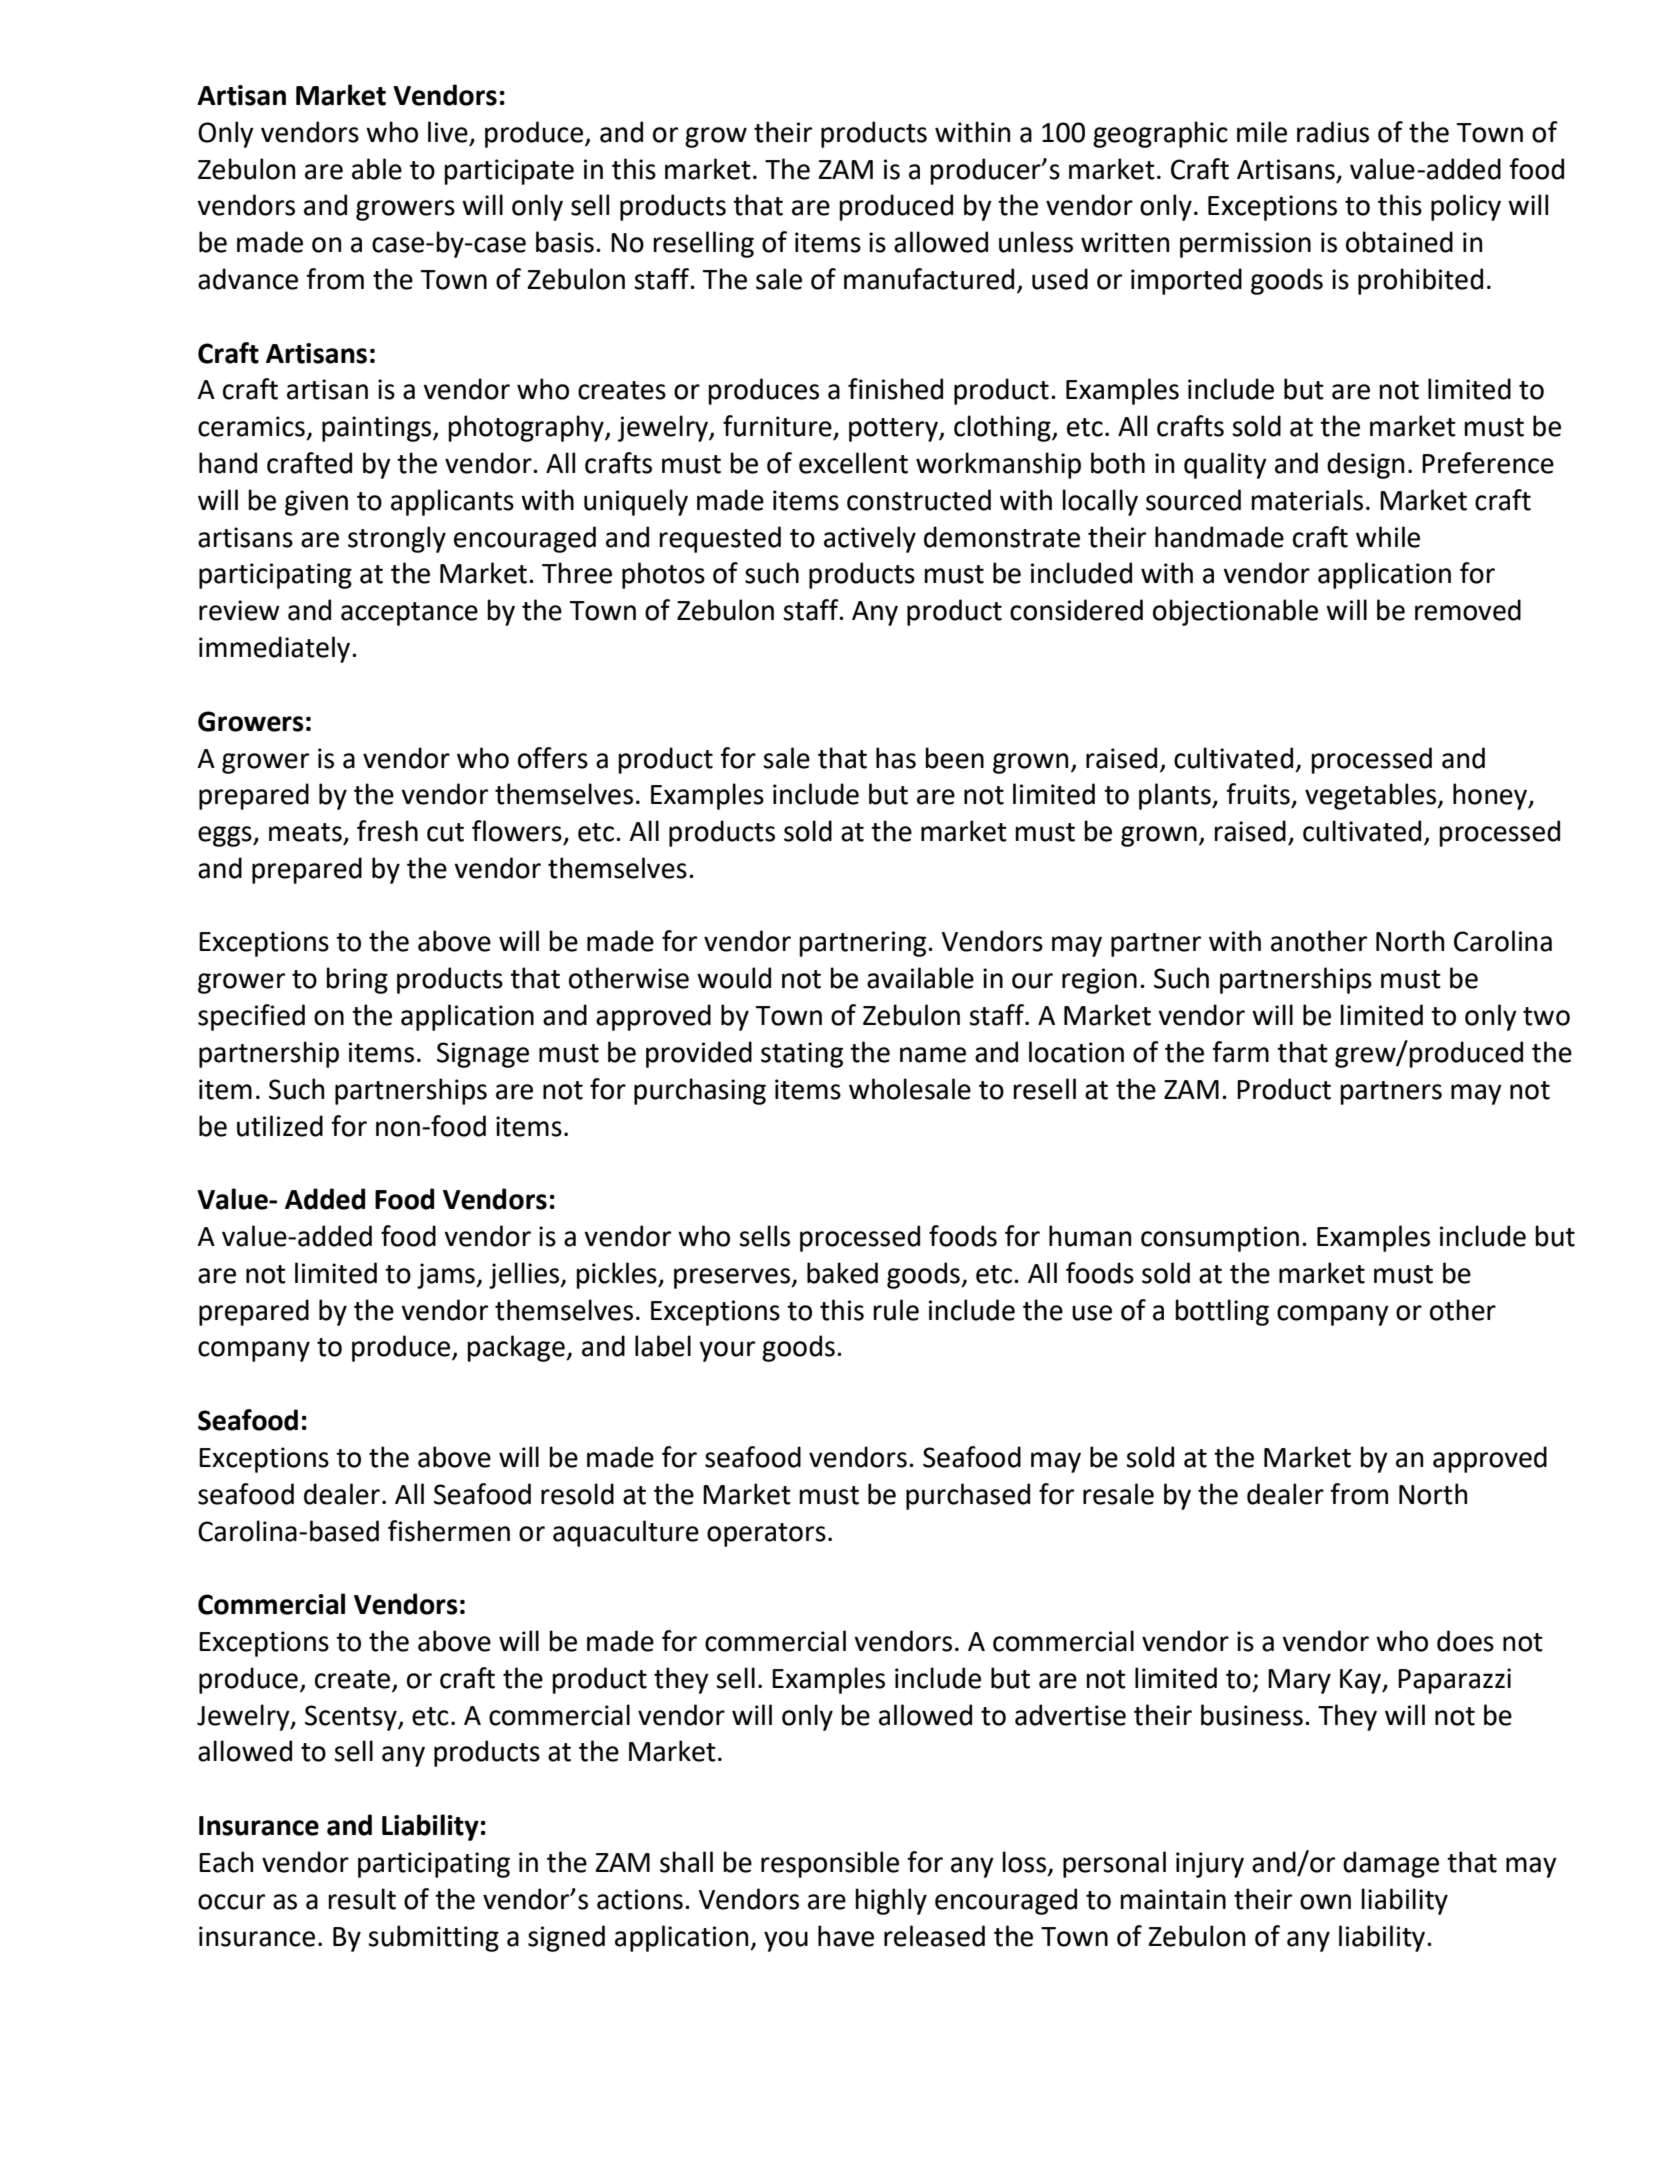 The height and width of the screenshot is (2171, 1678). What do you see at coordinates (891, 1901) in the screenshot?
I see `highly` at bounding box center [891, 1901].
